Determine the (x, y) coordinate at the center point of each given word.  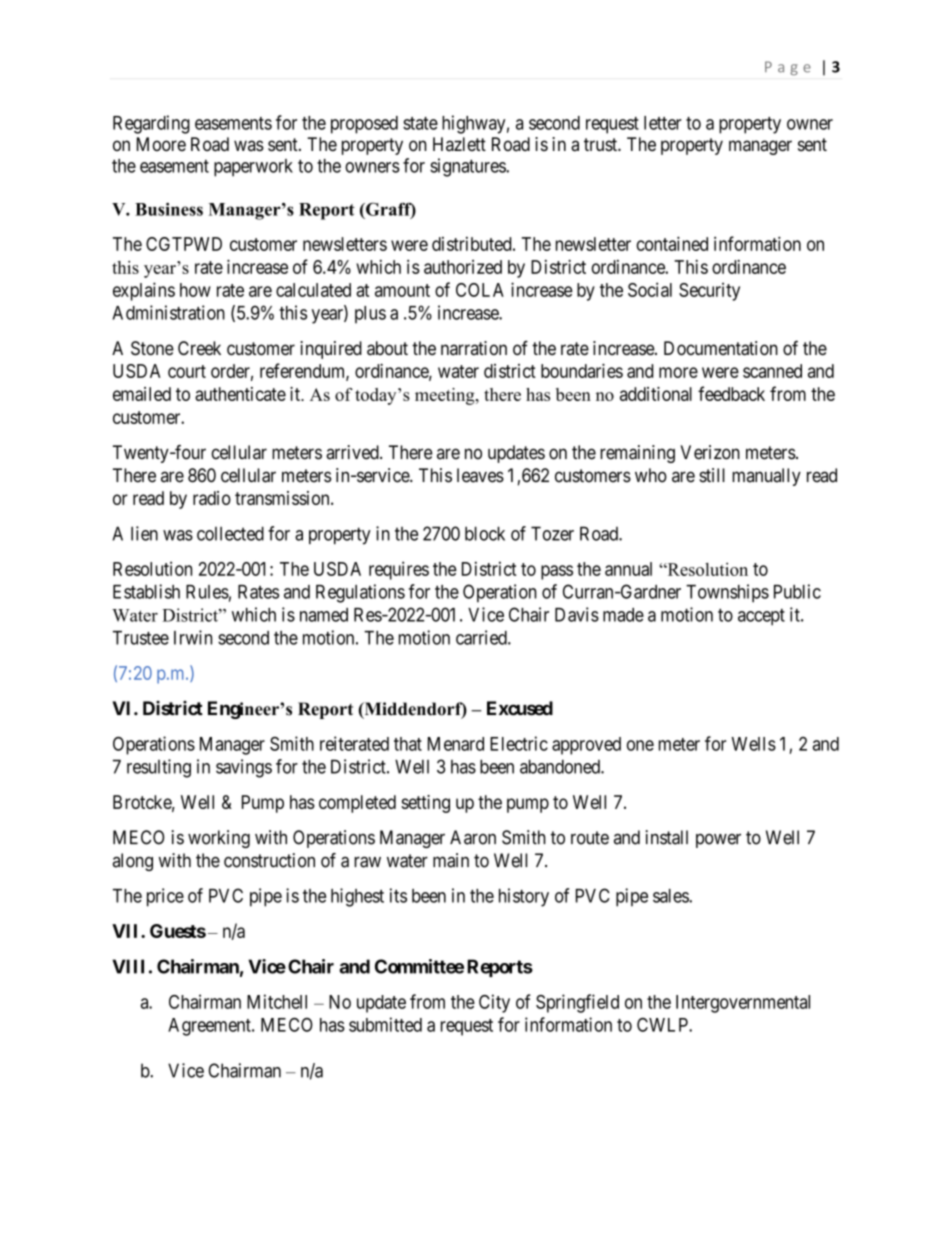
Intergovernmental (743, 1004)
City (494, 1003)
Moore (161, 144)
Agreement (210, 1027)
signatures (468, 167)
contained (672, 243)
